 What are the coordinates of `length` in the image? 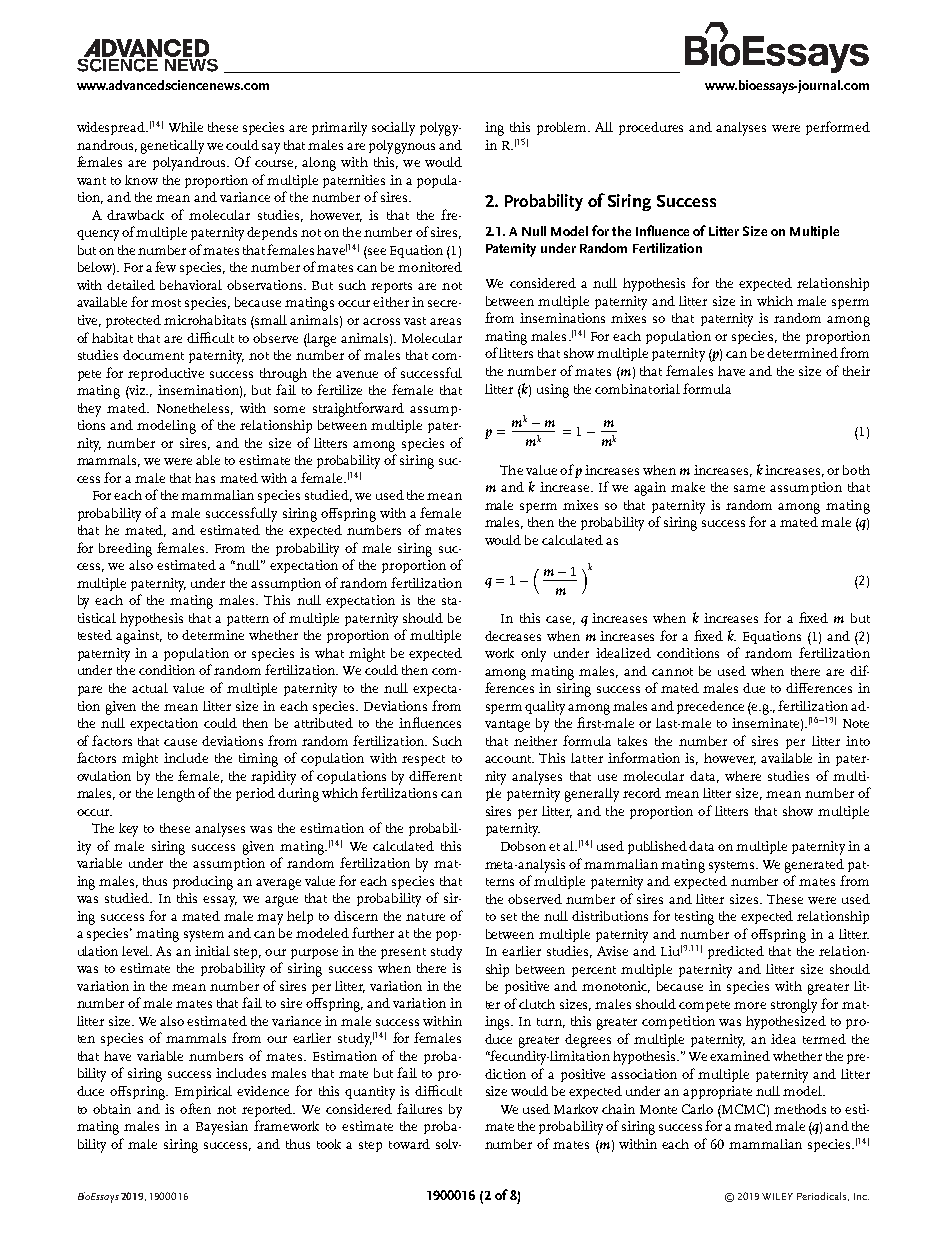 It's located at (176, 795).
